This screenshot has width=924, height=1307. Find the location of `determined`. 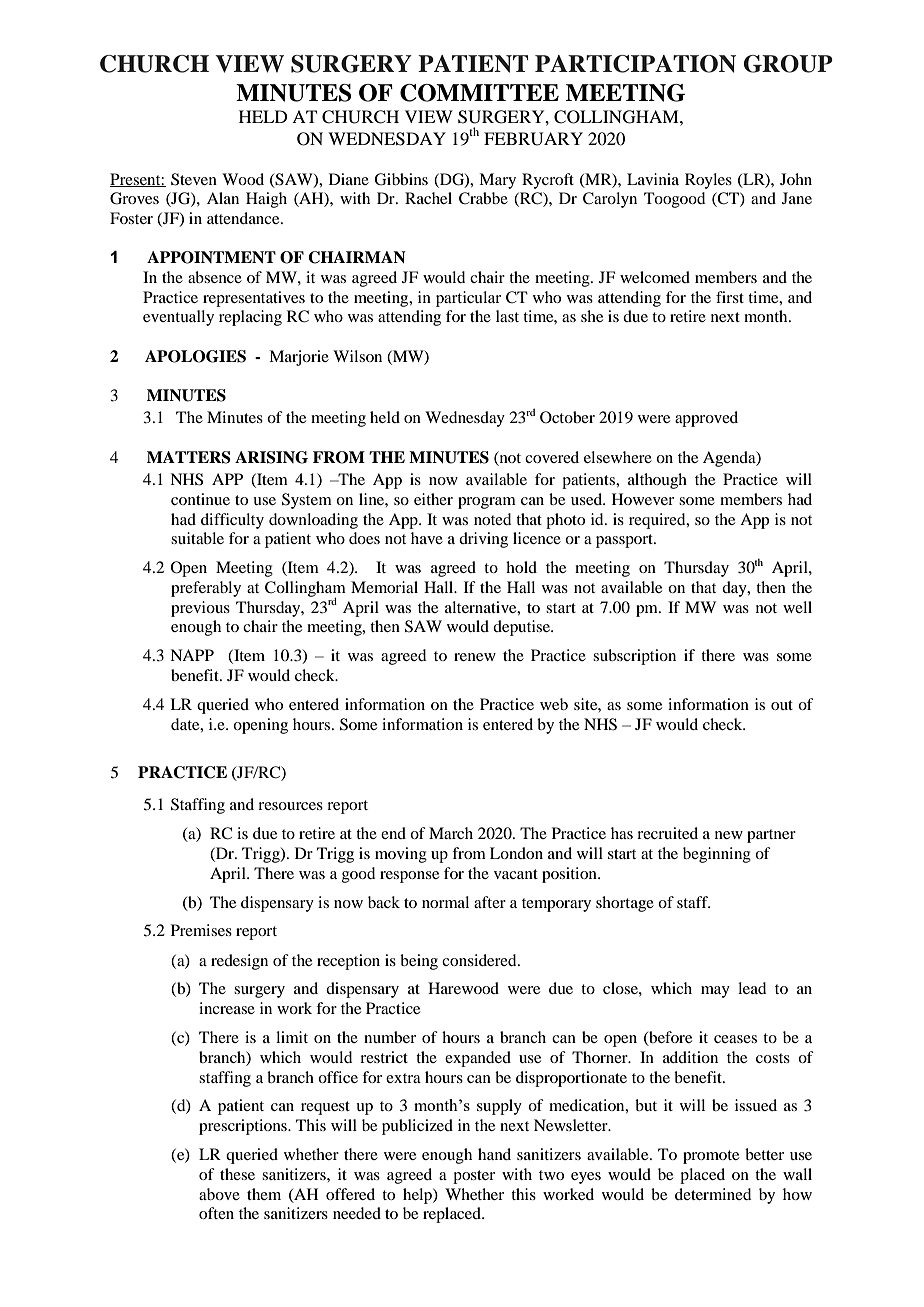

determined is located at coordinates (713, 1194).
